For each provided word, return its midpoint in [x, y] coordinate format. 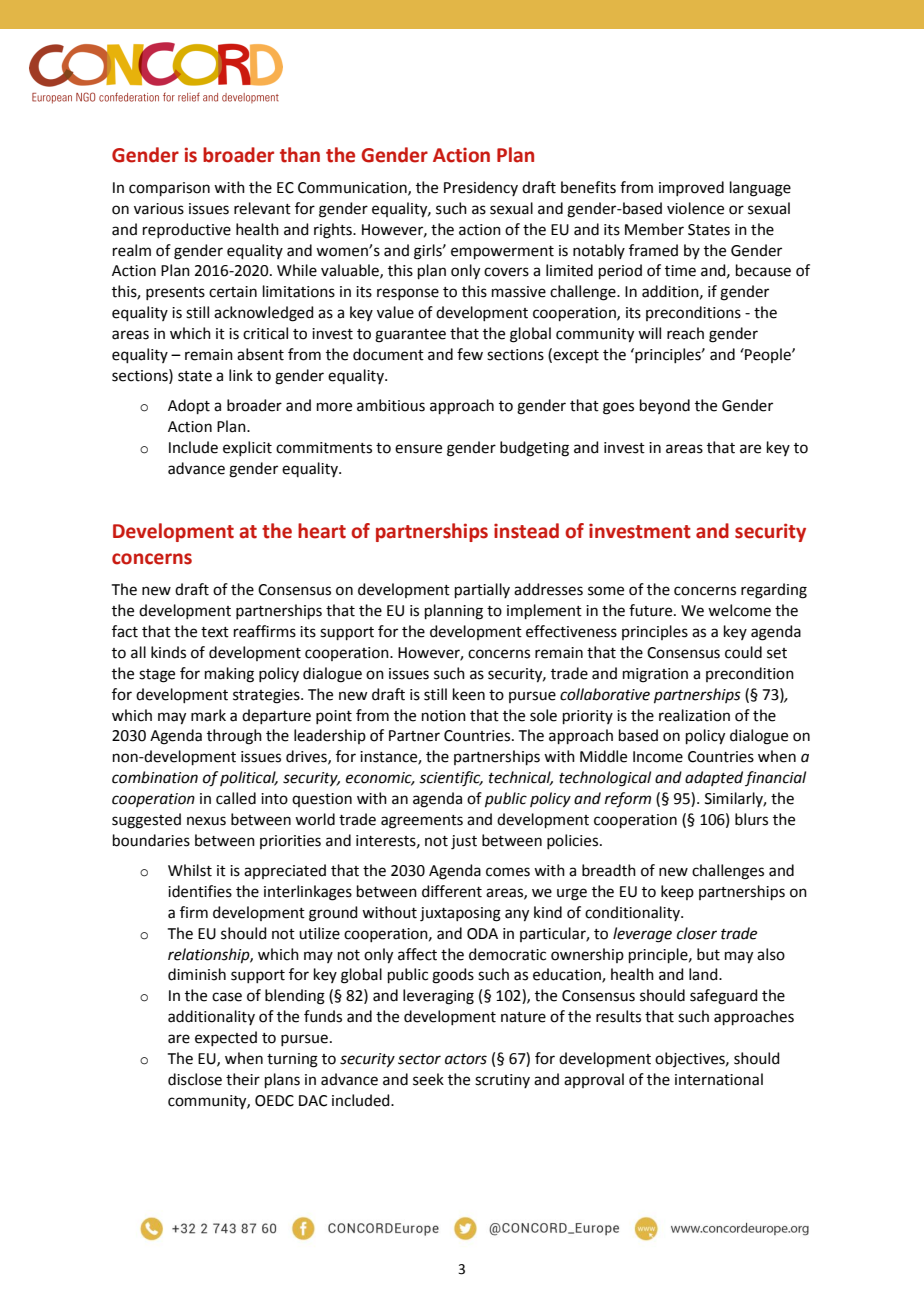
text [215, 632]
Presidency [481, 188]
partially [482, 590]
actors [466, 1059]
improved [691, 188]
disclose [195, 1079]
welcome [739, 610]
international [719, 1079]
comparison [169, 189]
